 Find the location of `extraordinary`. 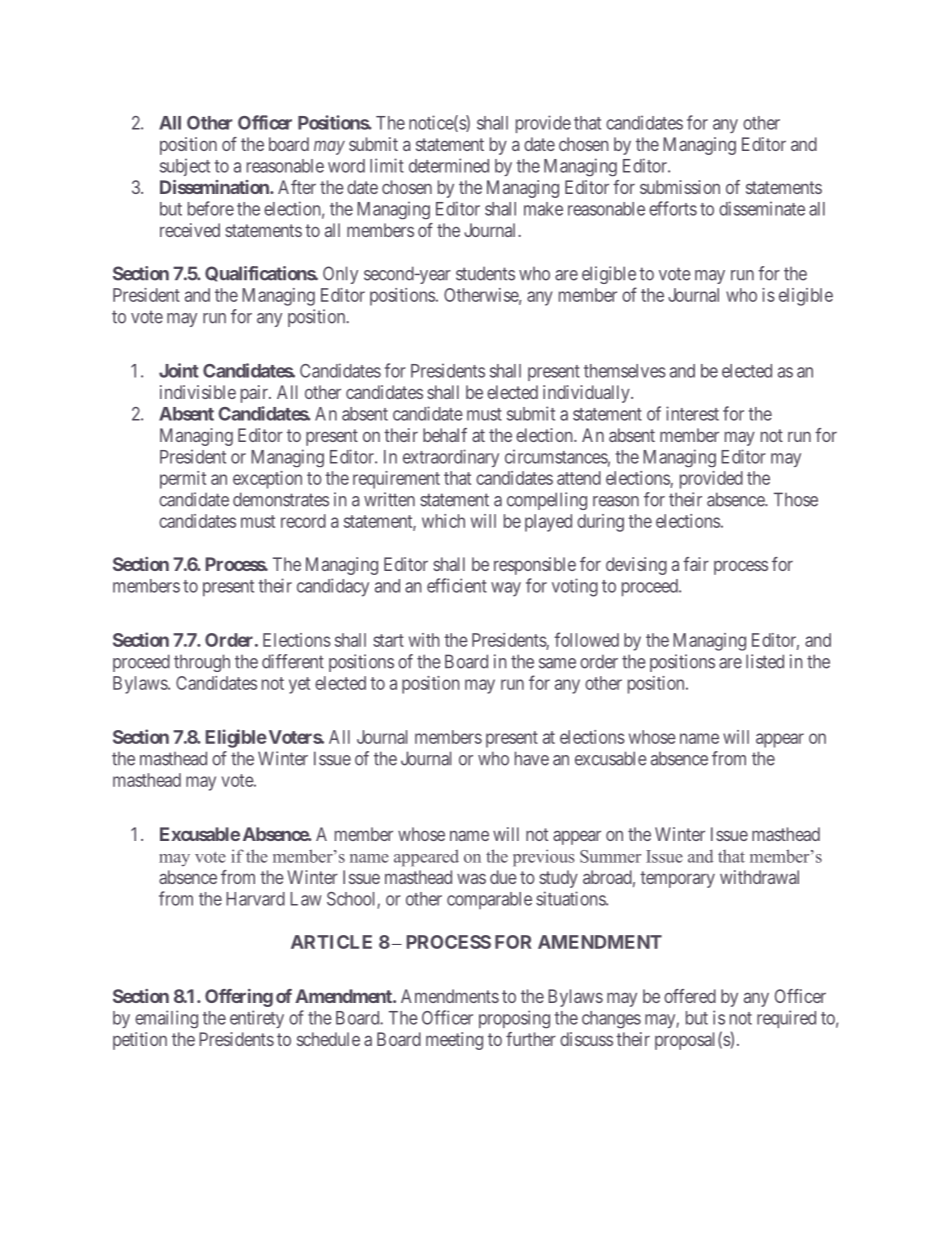

extraordinary is located at coordinates (451, 458).
